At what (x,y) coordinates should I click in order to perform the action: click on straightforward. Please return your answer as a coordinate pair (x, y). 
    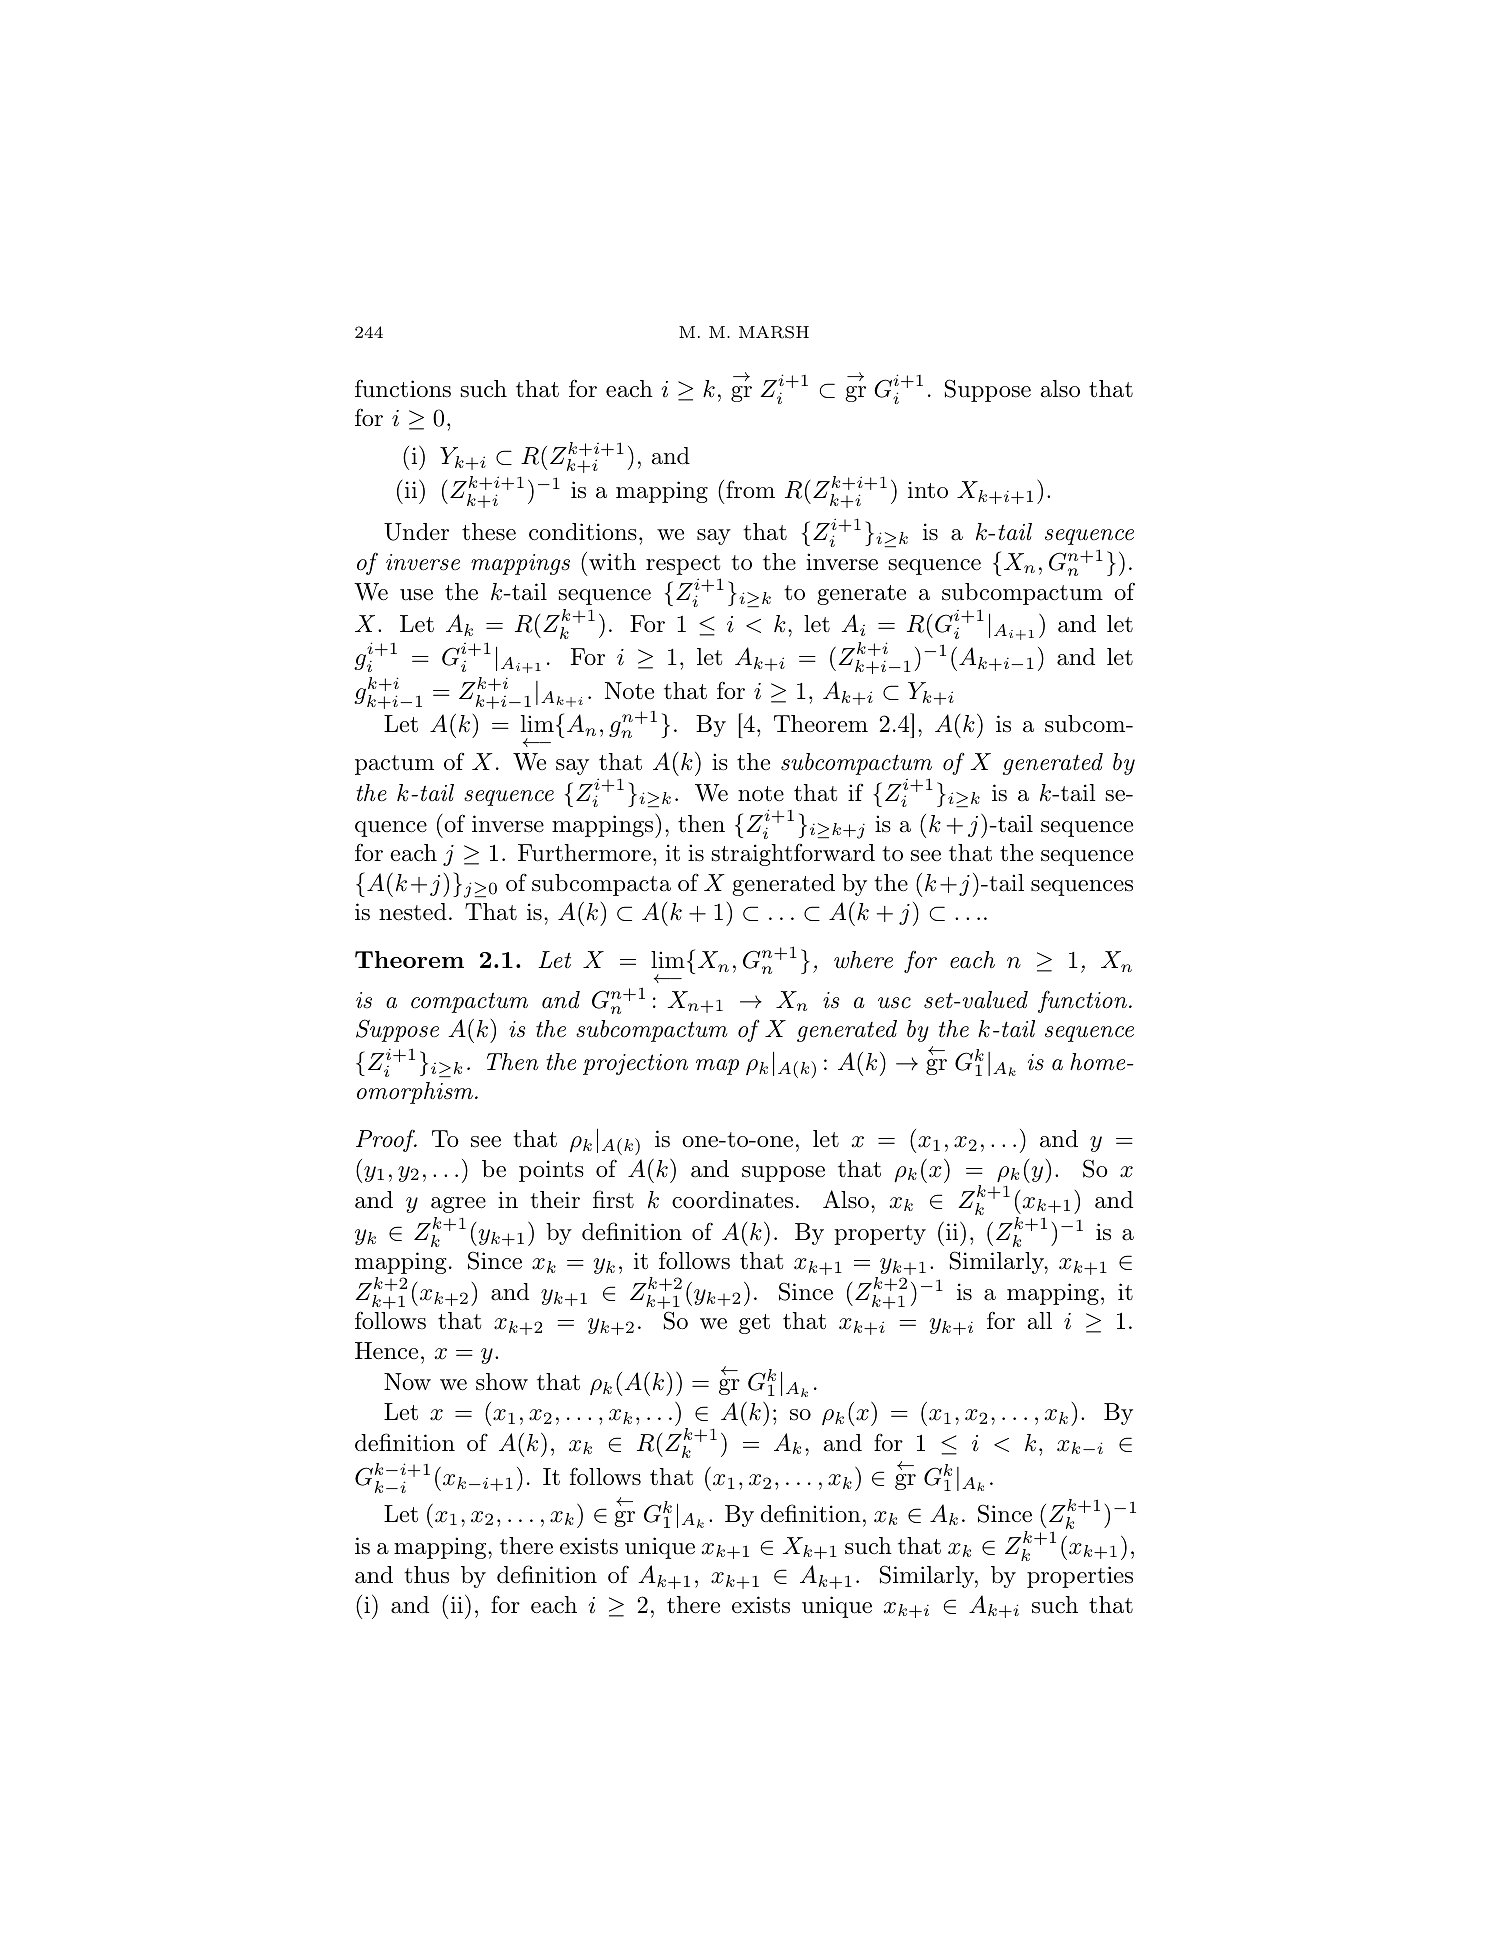
    Looking at the image, I should click on (793, 854).
